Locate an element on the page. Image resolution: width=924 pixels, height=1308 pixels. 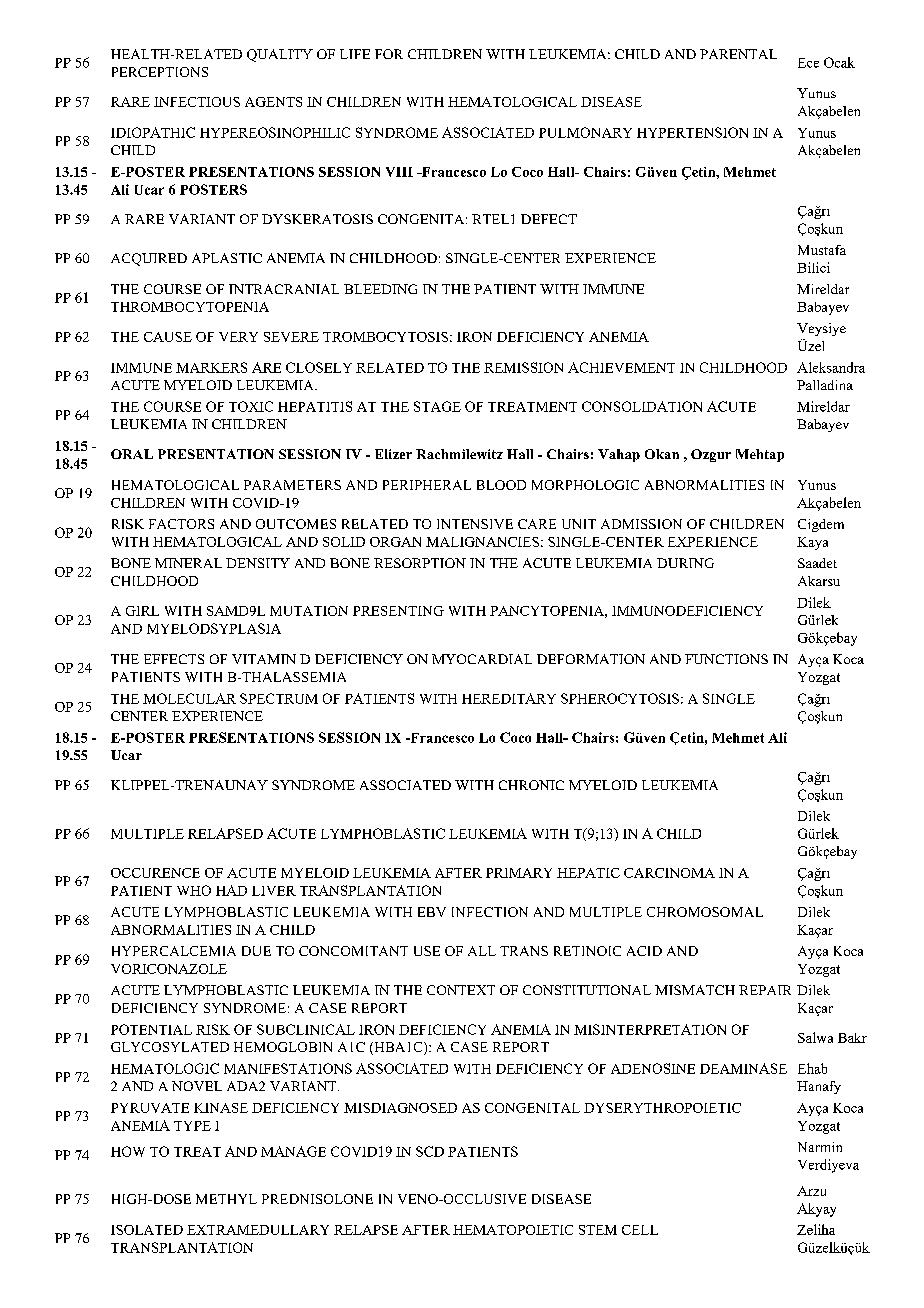
METHYL is located at coordinates (226, 1199).
